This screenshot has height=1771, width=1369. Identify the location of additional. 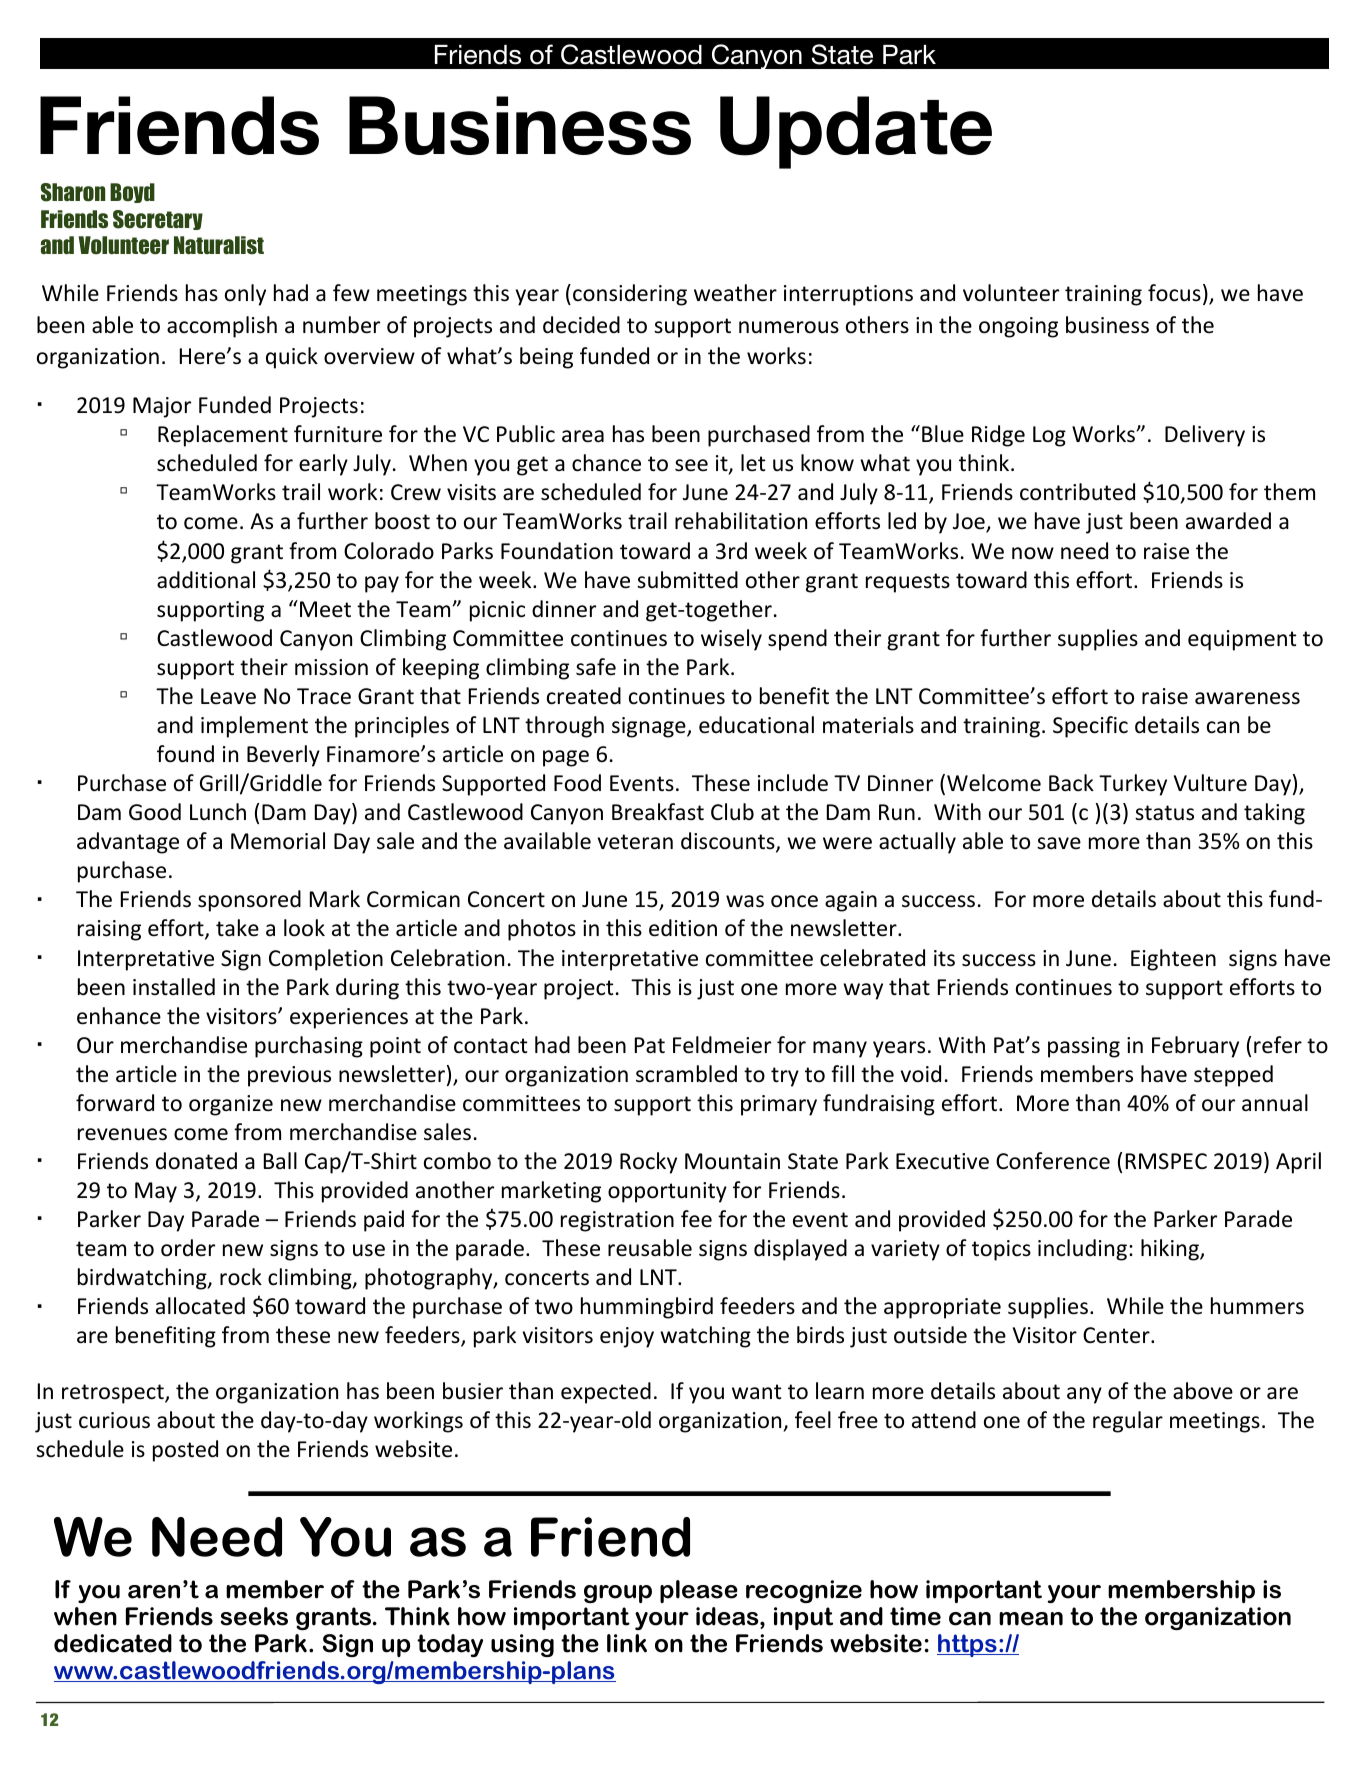
(206, 580).
